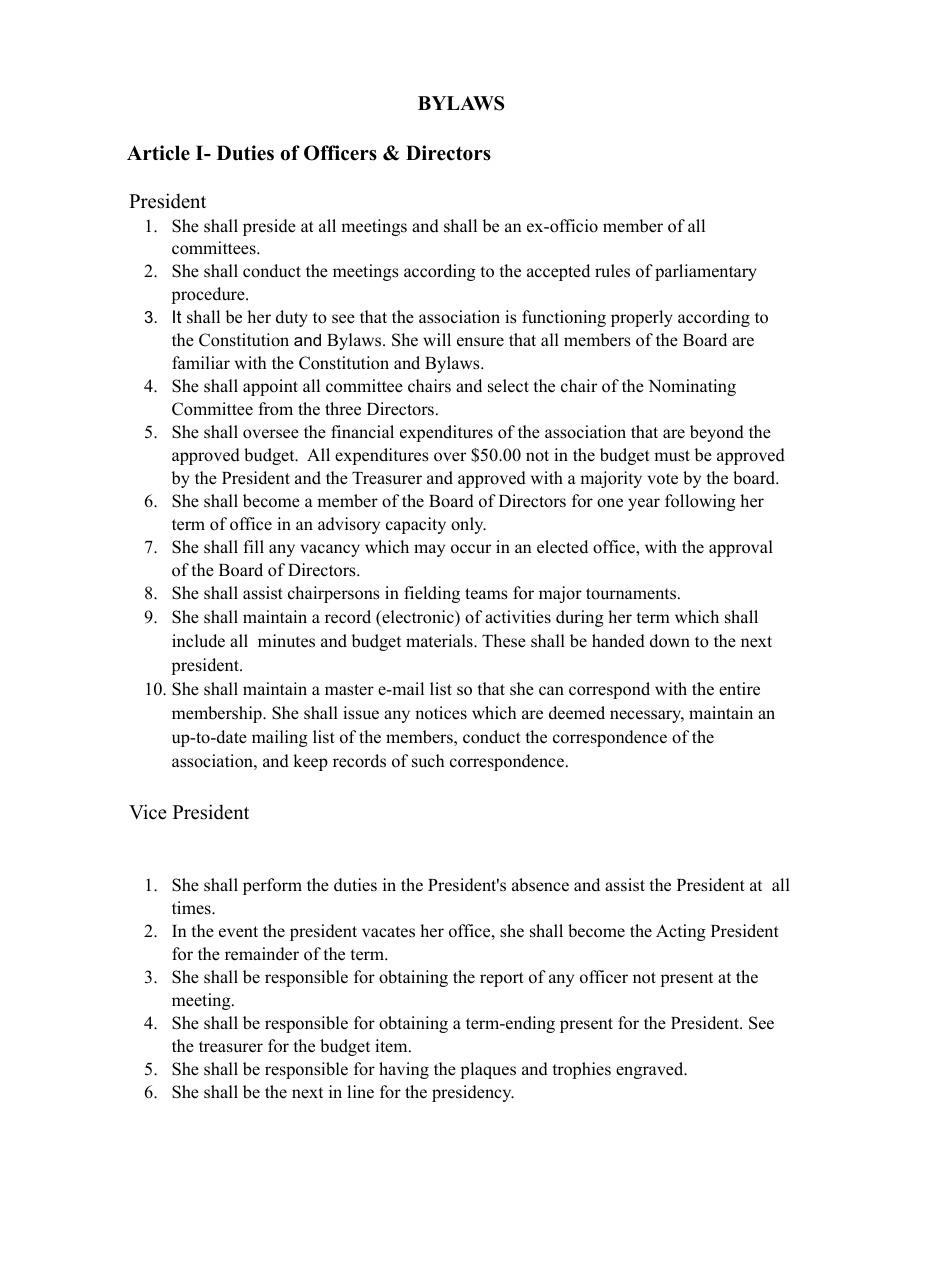 The image size is (936, 1288). What do you see at coordinates (670, 641) in the page?
I see `down` at bounding box center [670, 641].
